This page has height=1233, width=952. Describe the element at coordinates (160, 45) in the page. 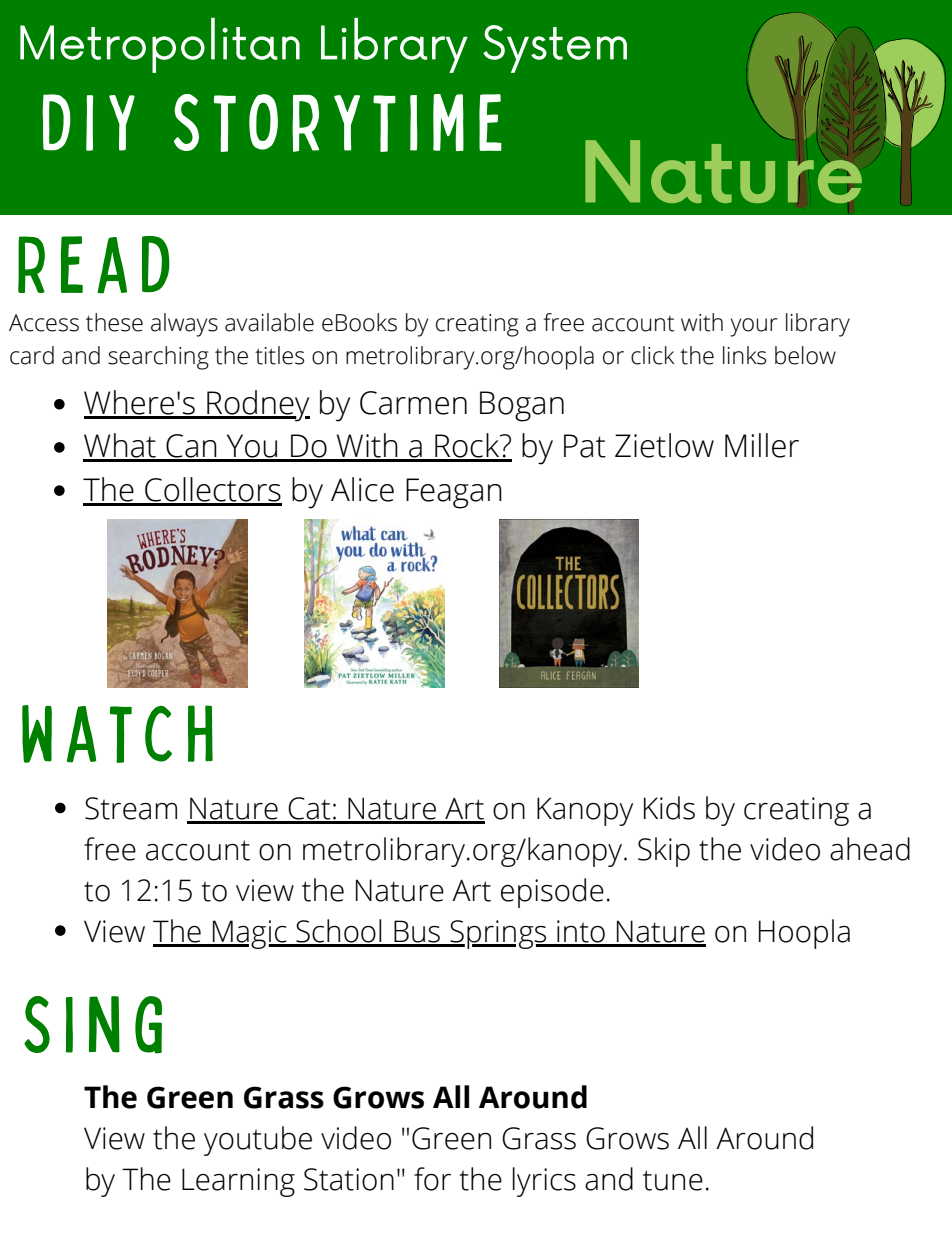

I see `Metropolitan` at that location.
